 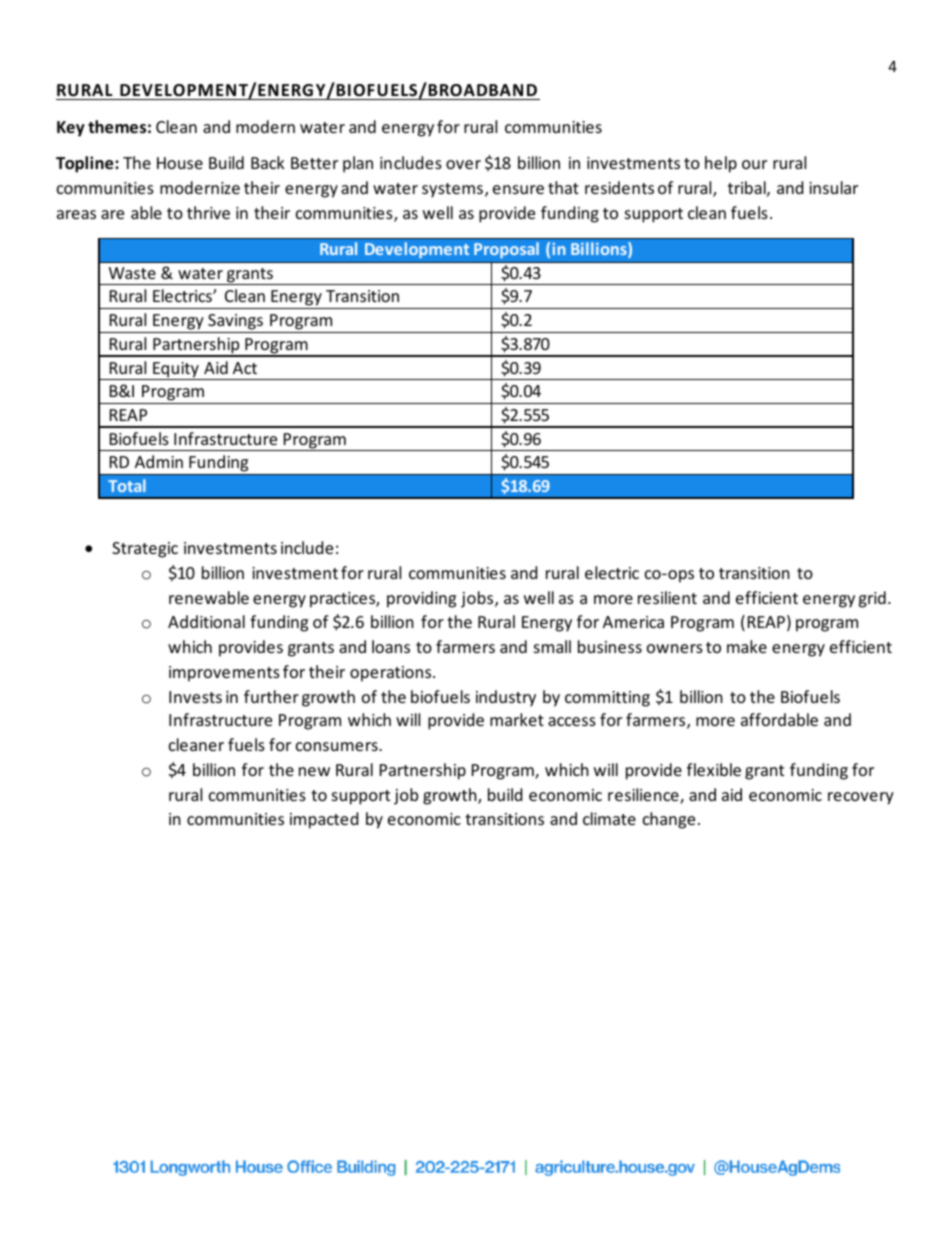 I want to click on impacted, so click(x=324, y=820).
